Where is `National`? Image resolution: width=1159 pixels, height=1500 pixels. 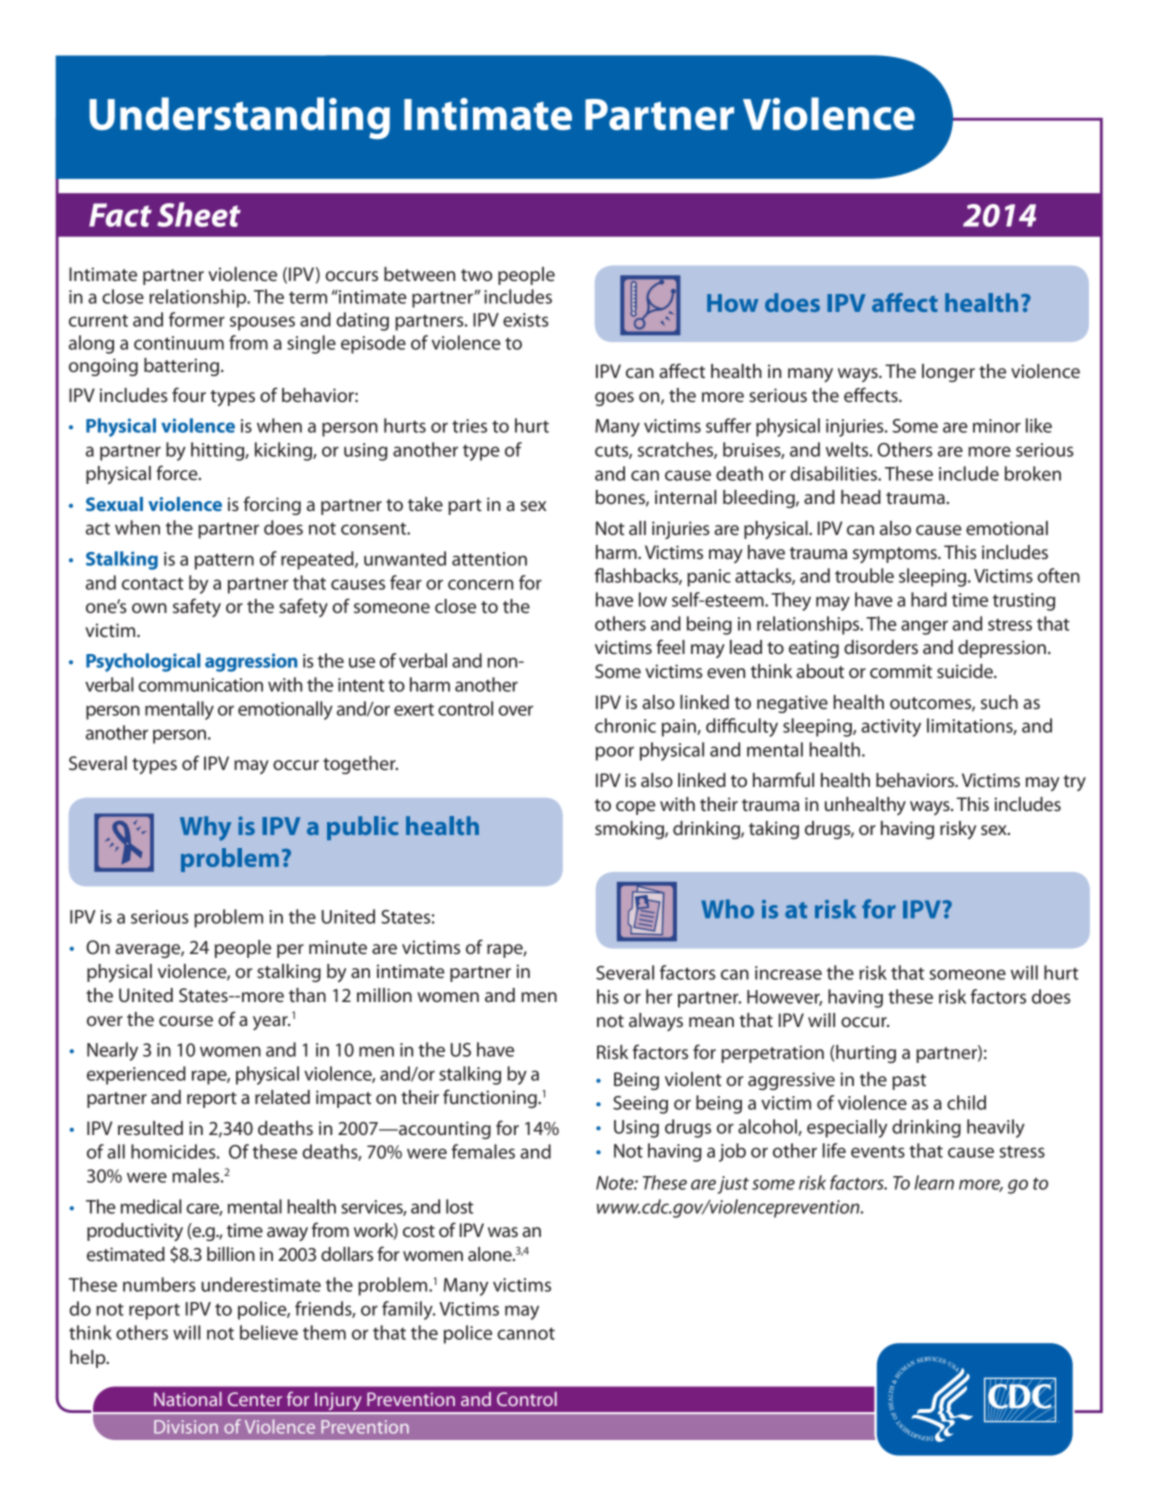 National is located at coordinates (188, 1399).
